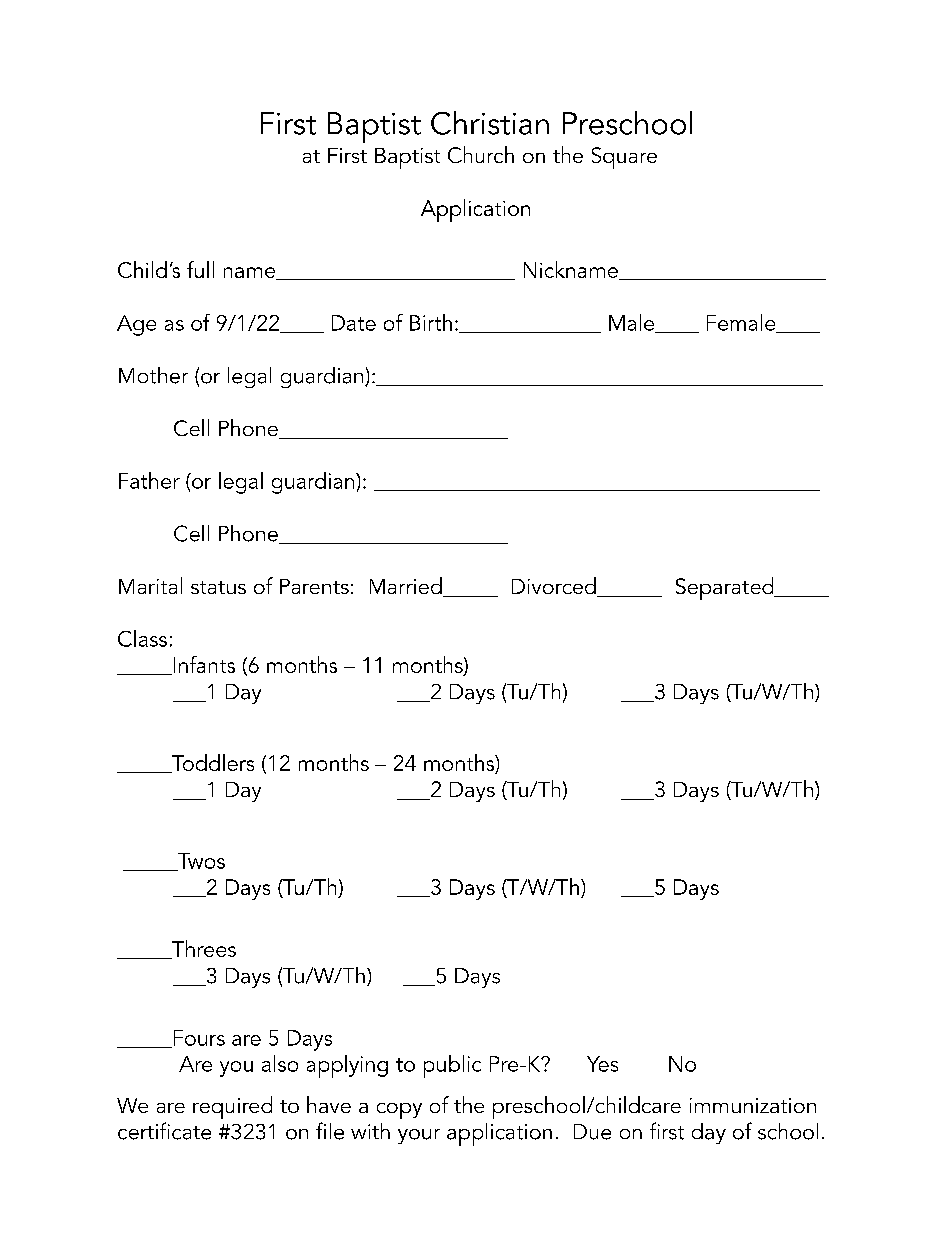  I want to click on Date, so click(354, 323).
